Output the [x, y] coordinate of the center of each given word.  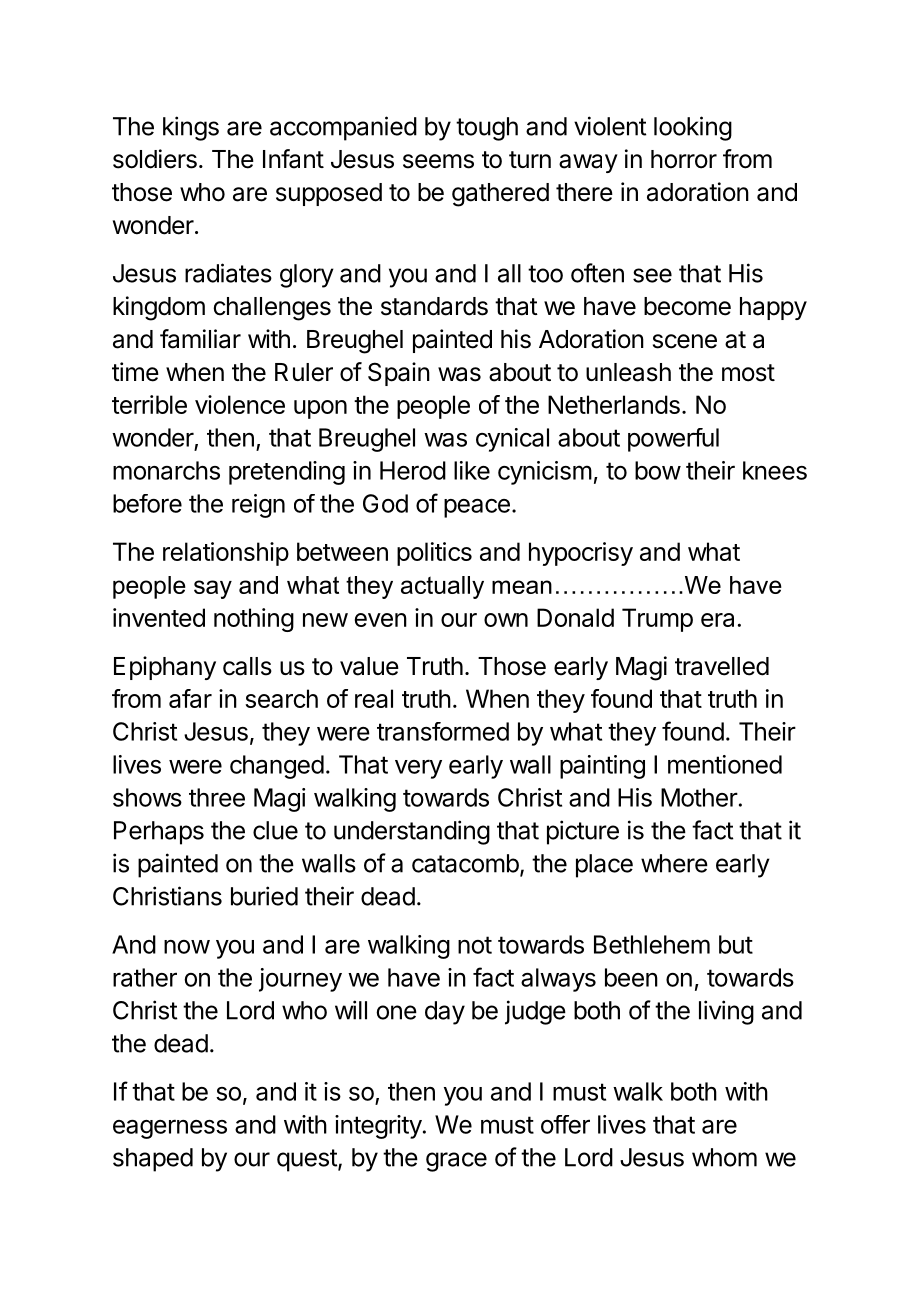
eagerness [170, 1129]
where [674, 863]
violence [240, 404]
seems [438, 161]
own [506, 620]
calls [247, 666]
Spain [399, 374]
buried [264, 896]
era [717, 620]
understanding [412, 832]
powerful [673, 440]
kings [191, 128]
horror [684, 159]
